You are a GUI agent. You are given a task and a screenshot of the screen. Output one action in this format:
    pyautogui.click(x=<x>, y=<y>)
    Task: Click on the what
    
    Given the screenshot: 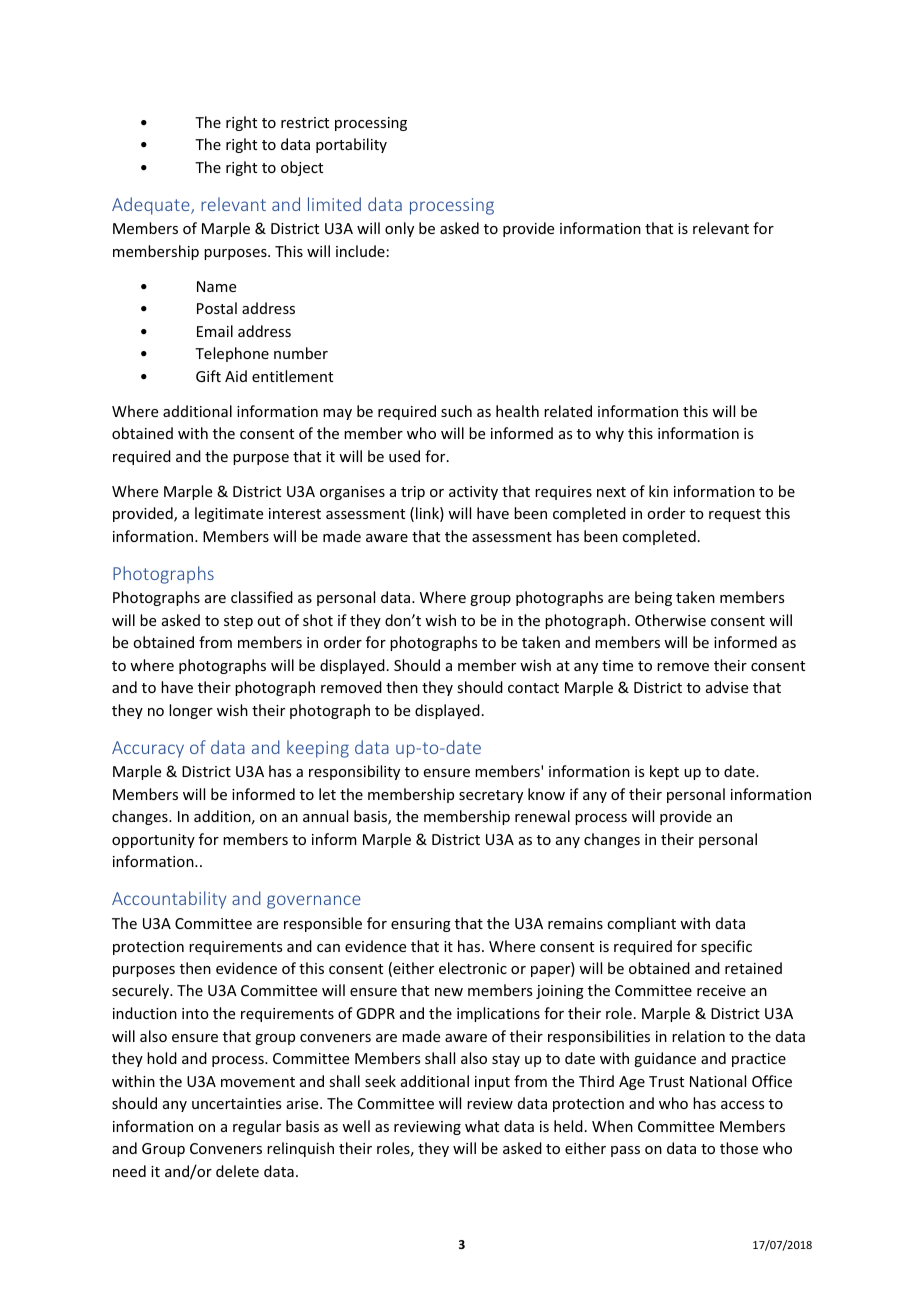 What is the action you would take?
    pyautogui.click(x=482, y=1126)
